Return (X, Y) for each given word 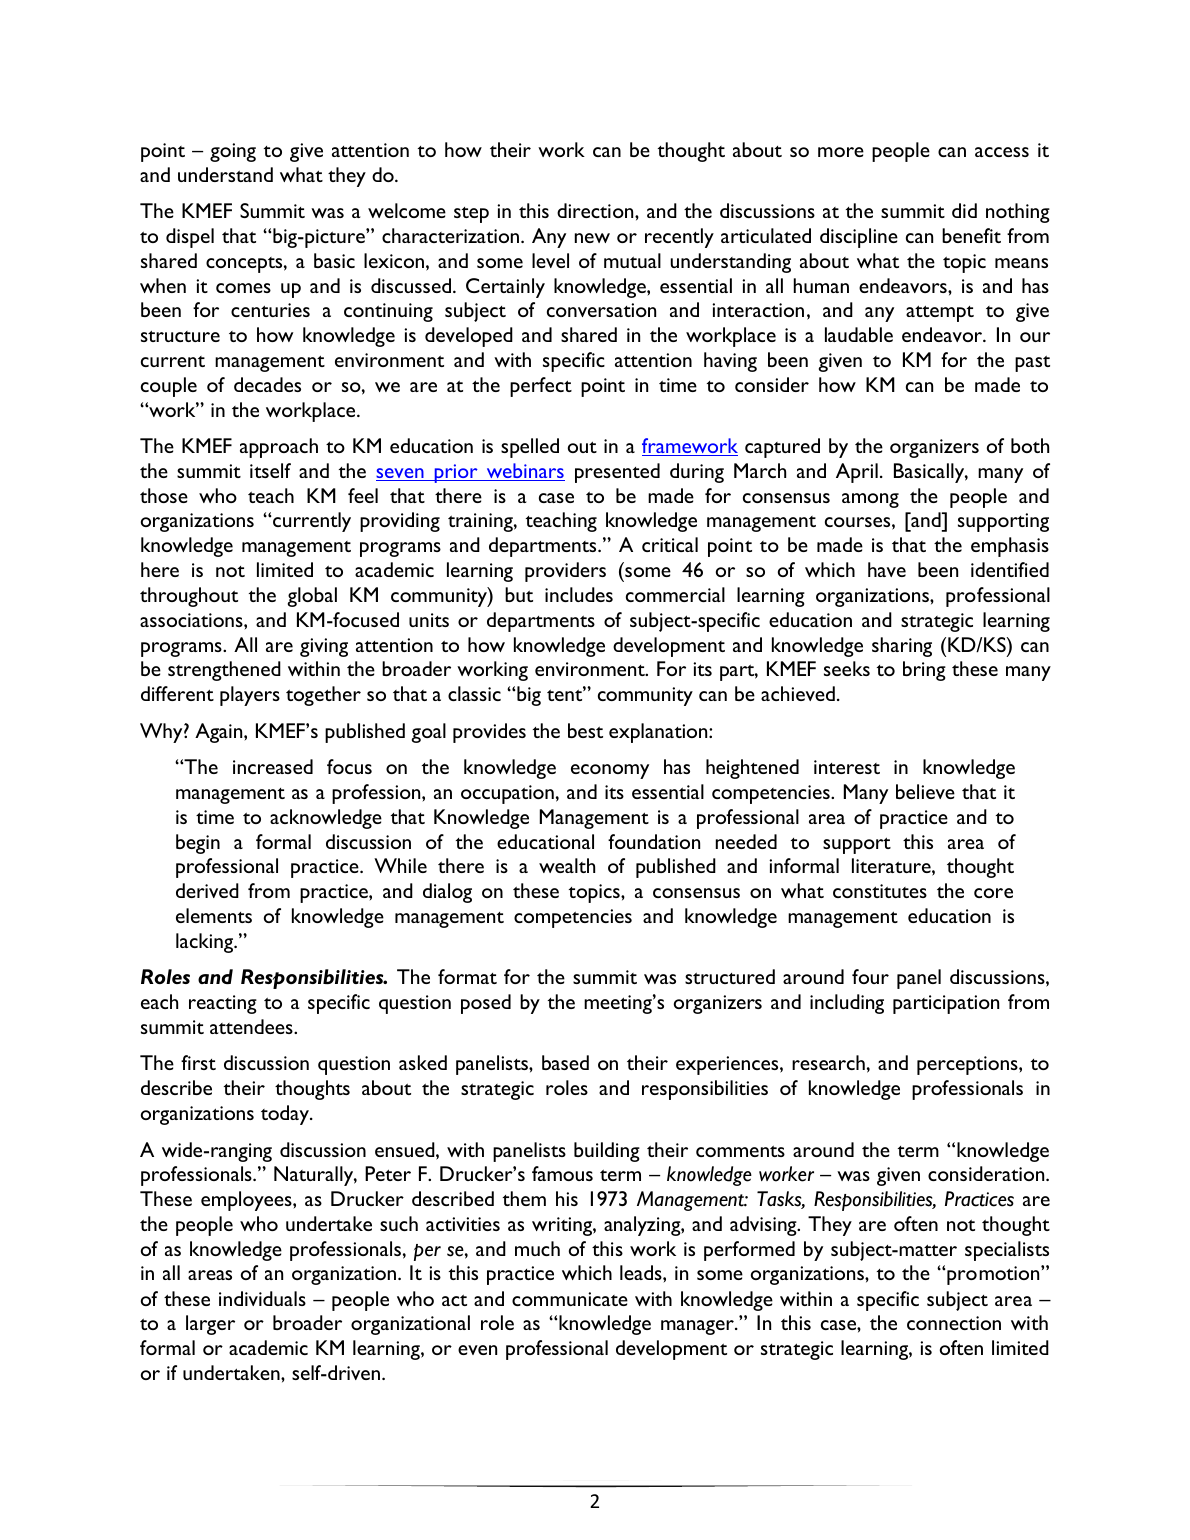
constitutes (880, 891)
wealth (567, 865)
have (887, 569)
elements (214, 915)
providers (565, 572)
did (964, 210)
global (312, 597)
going (233, 152)
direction (596, 210)
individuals (262, 1298)
